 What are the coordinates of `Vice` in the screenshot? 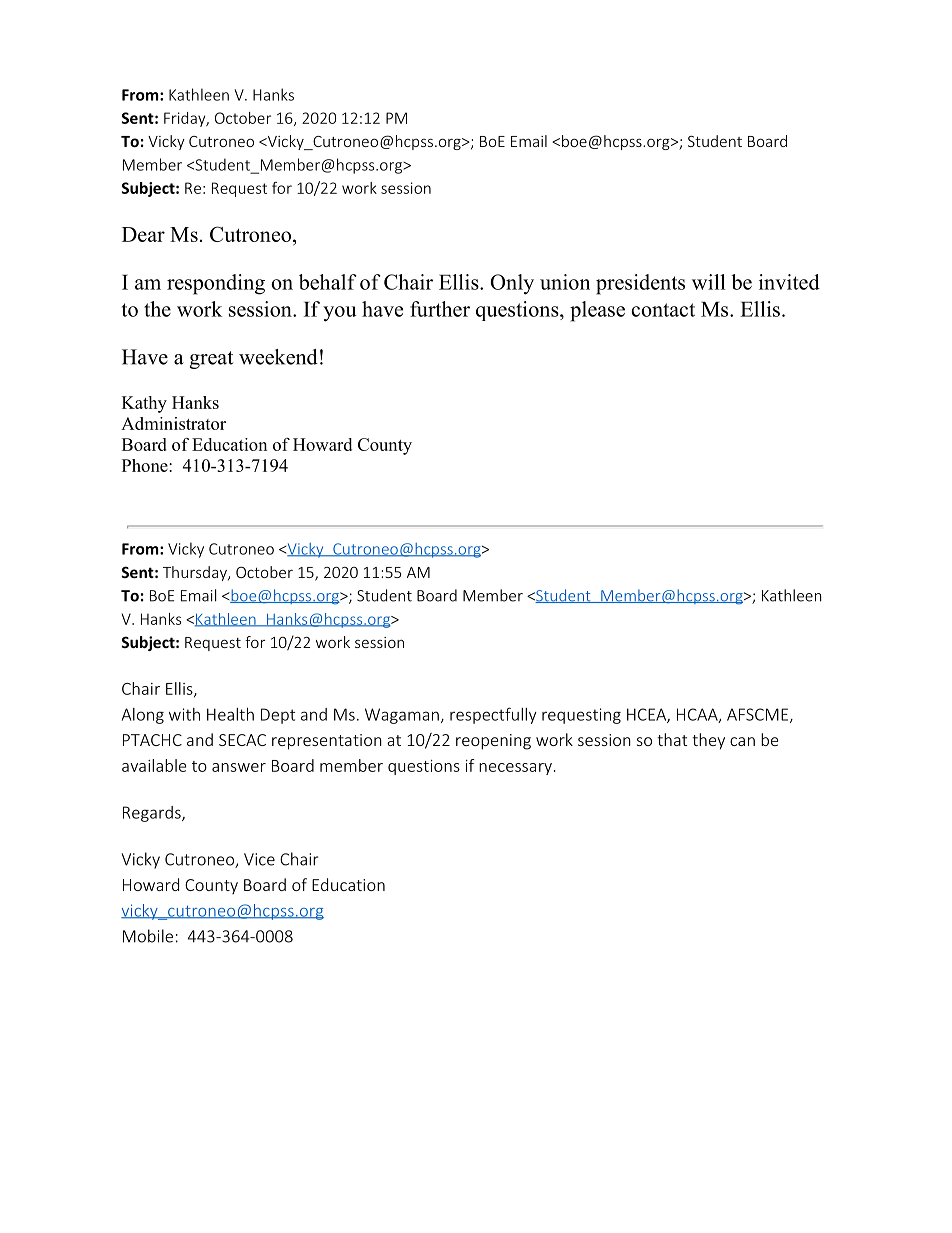 It's located at (259, 859).
